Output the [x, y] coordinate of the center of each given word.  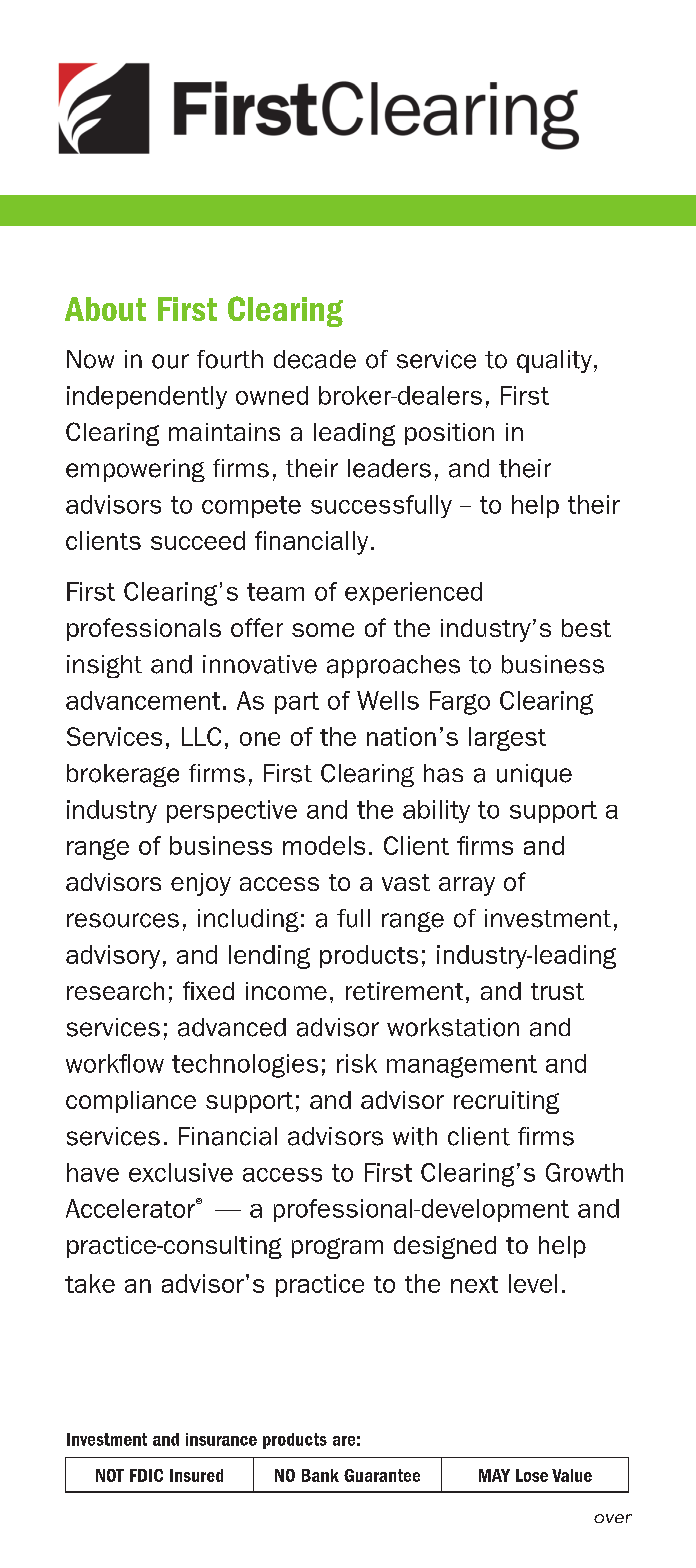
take [90, 1283]
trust [557, 991]
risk [357, 1063]
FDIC [146, 1475]
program [337, 1248]
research [115, 991]
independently [147, 397]
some [323, 630]
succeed [198, 540]
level [533, 1283]
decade [315, 359]
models [324, 845]
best [586, 628]
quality [554, 361]
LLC [201, 736]
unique [534, 775]
